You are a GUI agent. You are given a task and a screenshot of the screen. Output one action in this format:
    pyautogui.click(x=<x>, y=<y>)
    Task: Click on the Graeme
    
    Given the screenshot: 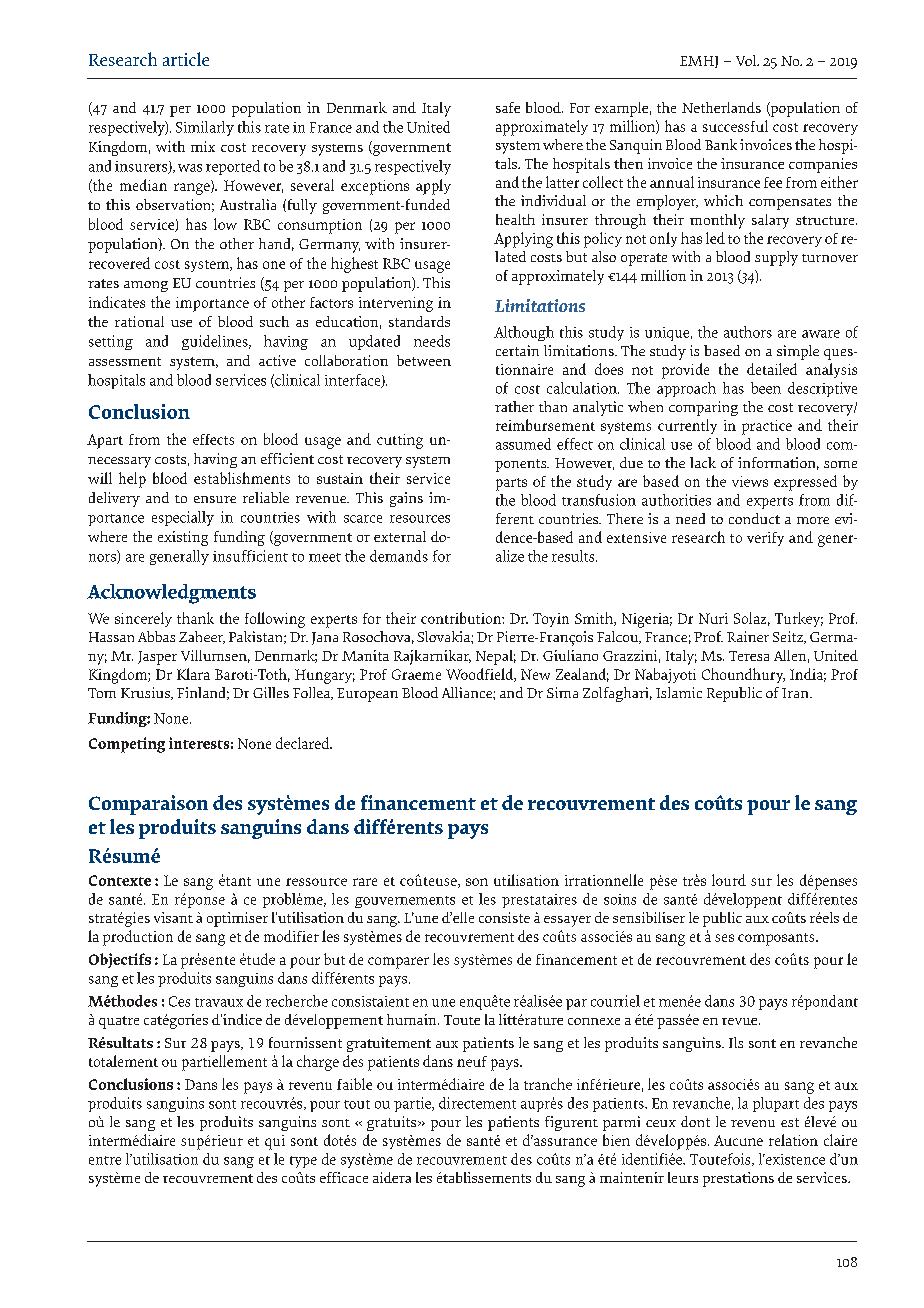 What is the action you would take?
    pyautogui.click(x=416, y=674)
